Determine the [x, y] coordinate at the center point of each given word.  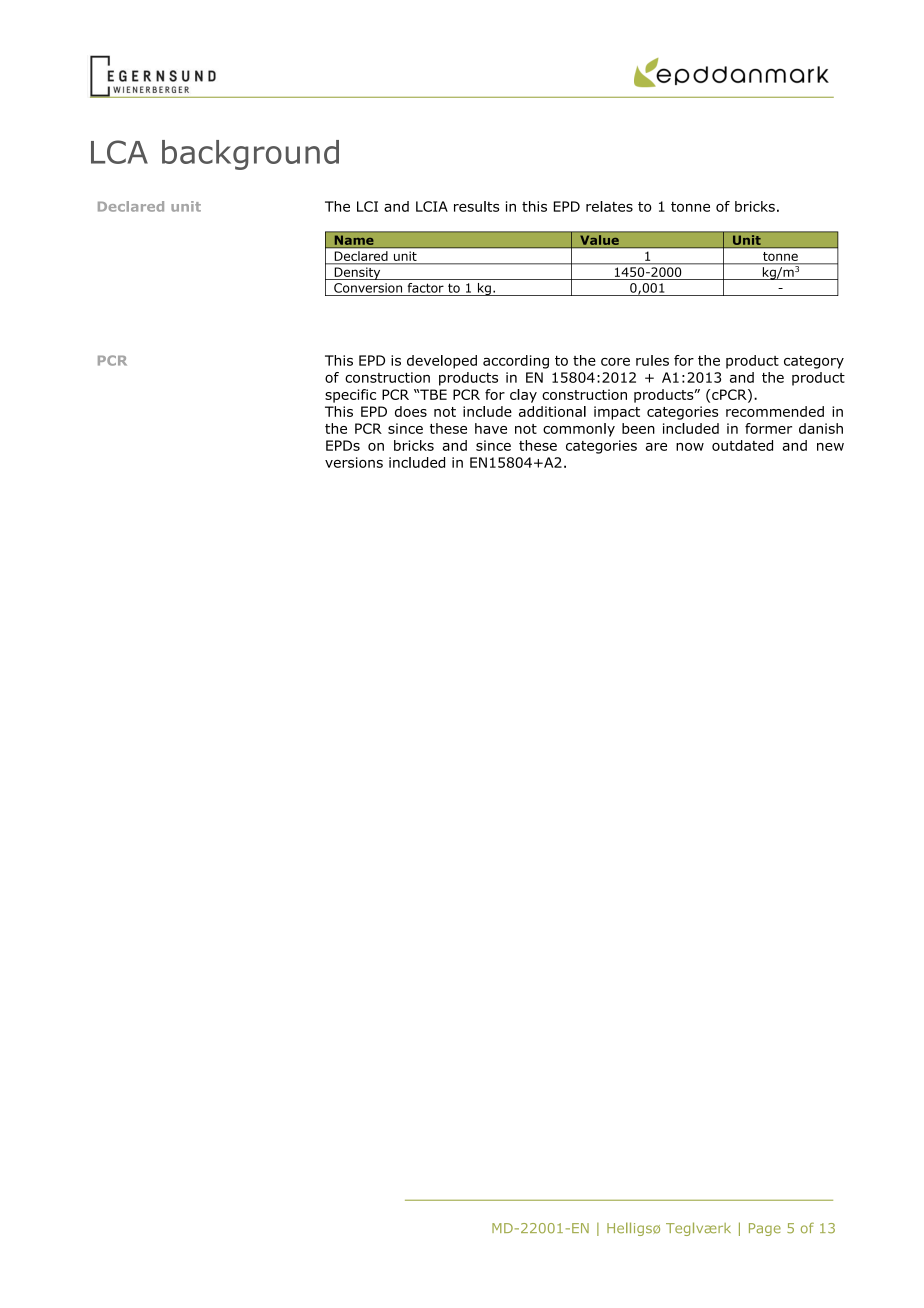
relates [609, 206]
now [690, 447]
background [250, 155]
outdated [742, 445]
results [476, 206]
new [830, 447]
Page [765, 1229]
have [491, 428]
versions [354, 462]
